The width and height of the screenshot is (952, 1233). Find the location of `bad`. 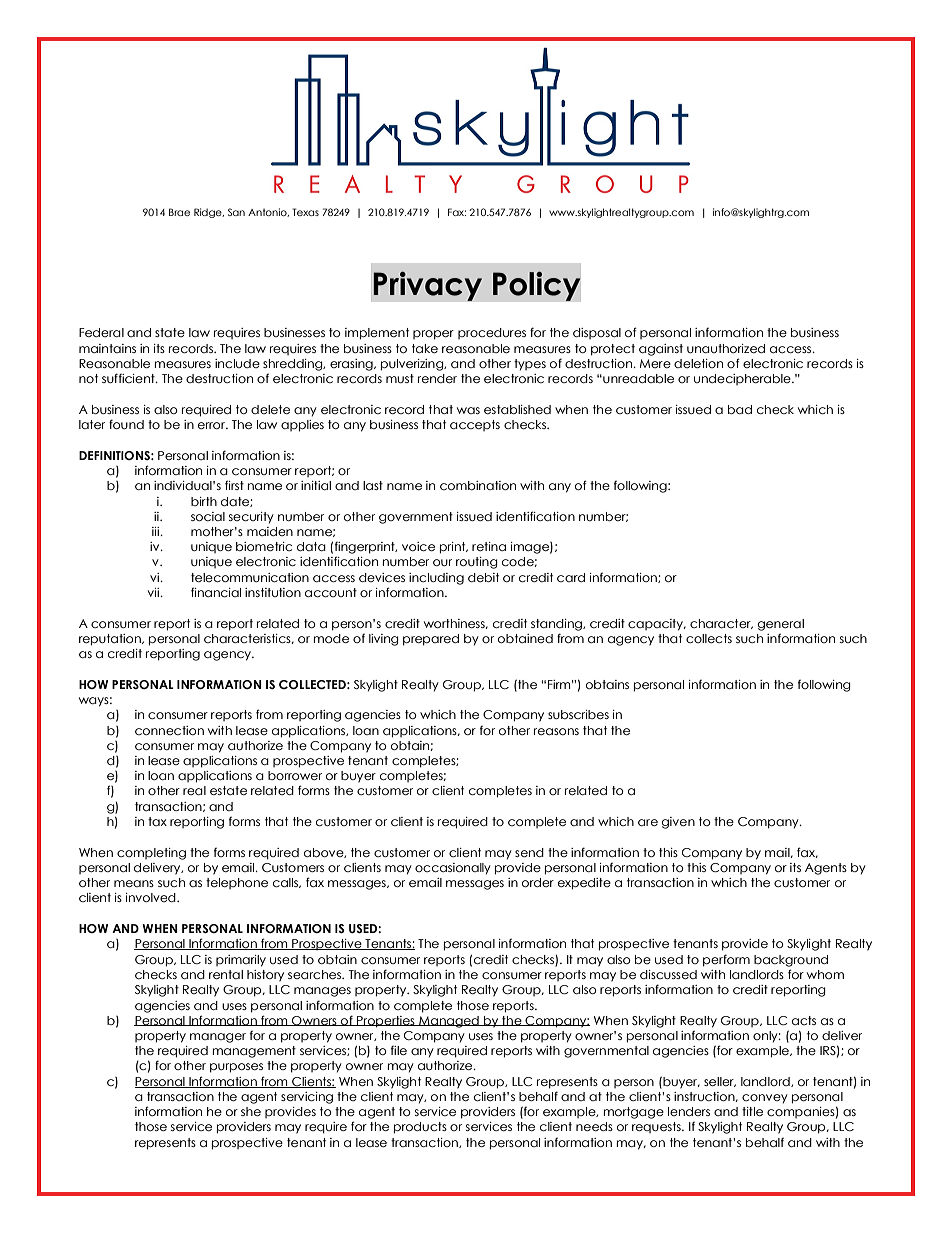

bad is located at coordinates (740, 409).
